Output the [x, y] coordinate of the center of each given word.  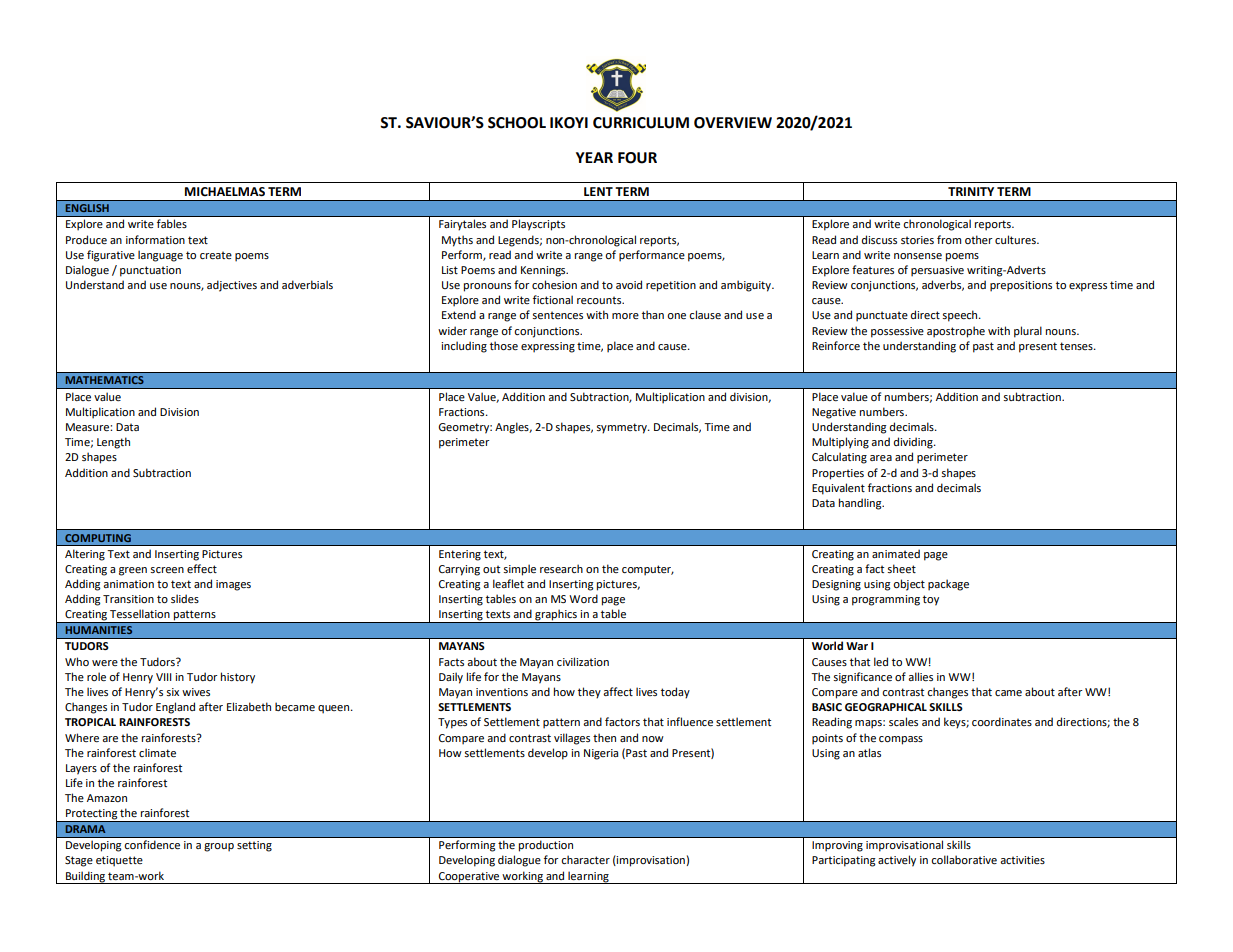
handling [861, 504]
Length [113, 443]
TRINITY [971, 191]
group [219, 847]
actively [897, 861]
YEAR [594, 157]
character [585, 859]
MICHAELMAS [225, 192]
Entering [460, 555]
